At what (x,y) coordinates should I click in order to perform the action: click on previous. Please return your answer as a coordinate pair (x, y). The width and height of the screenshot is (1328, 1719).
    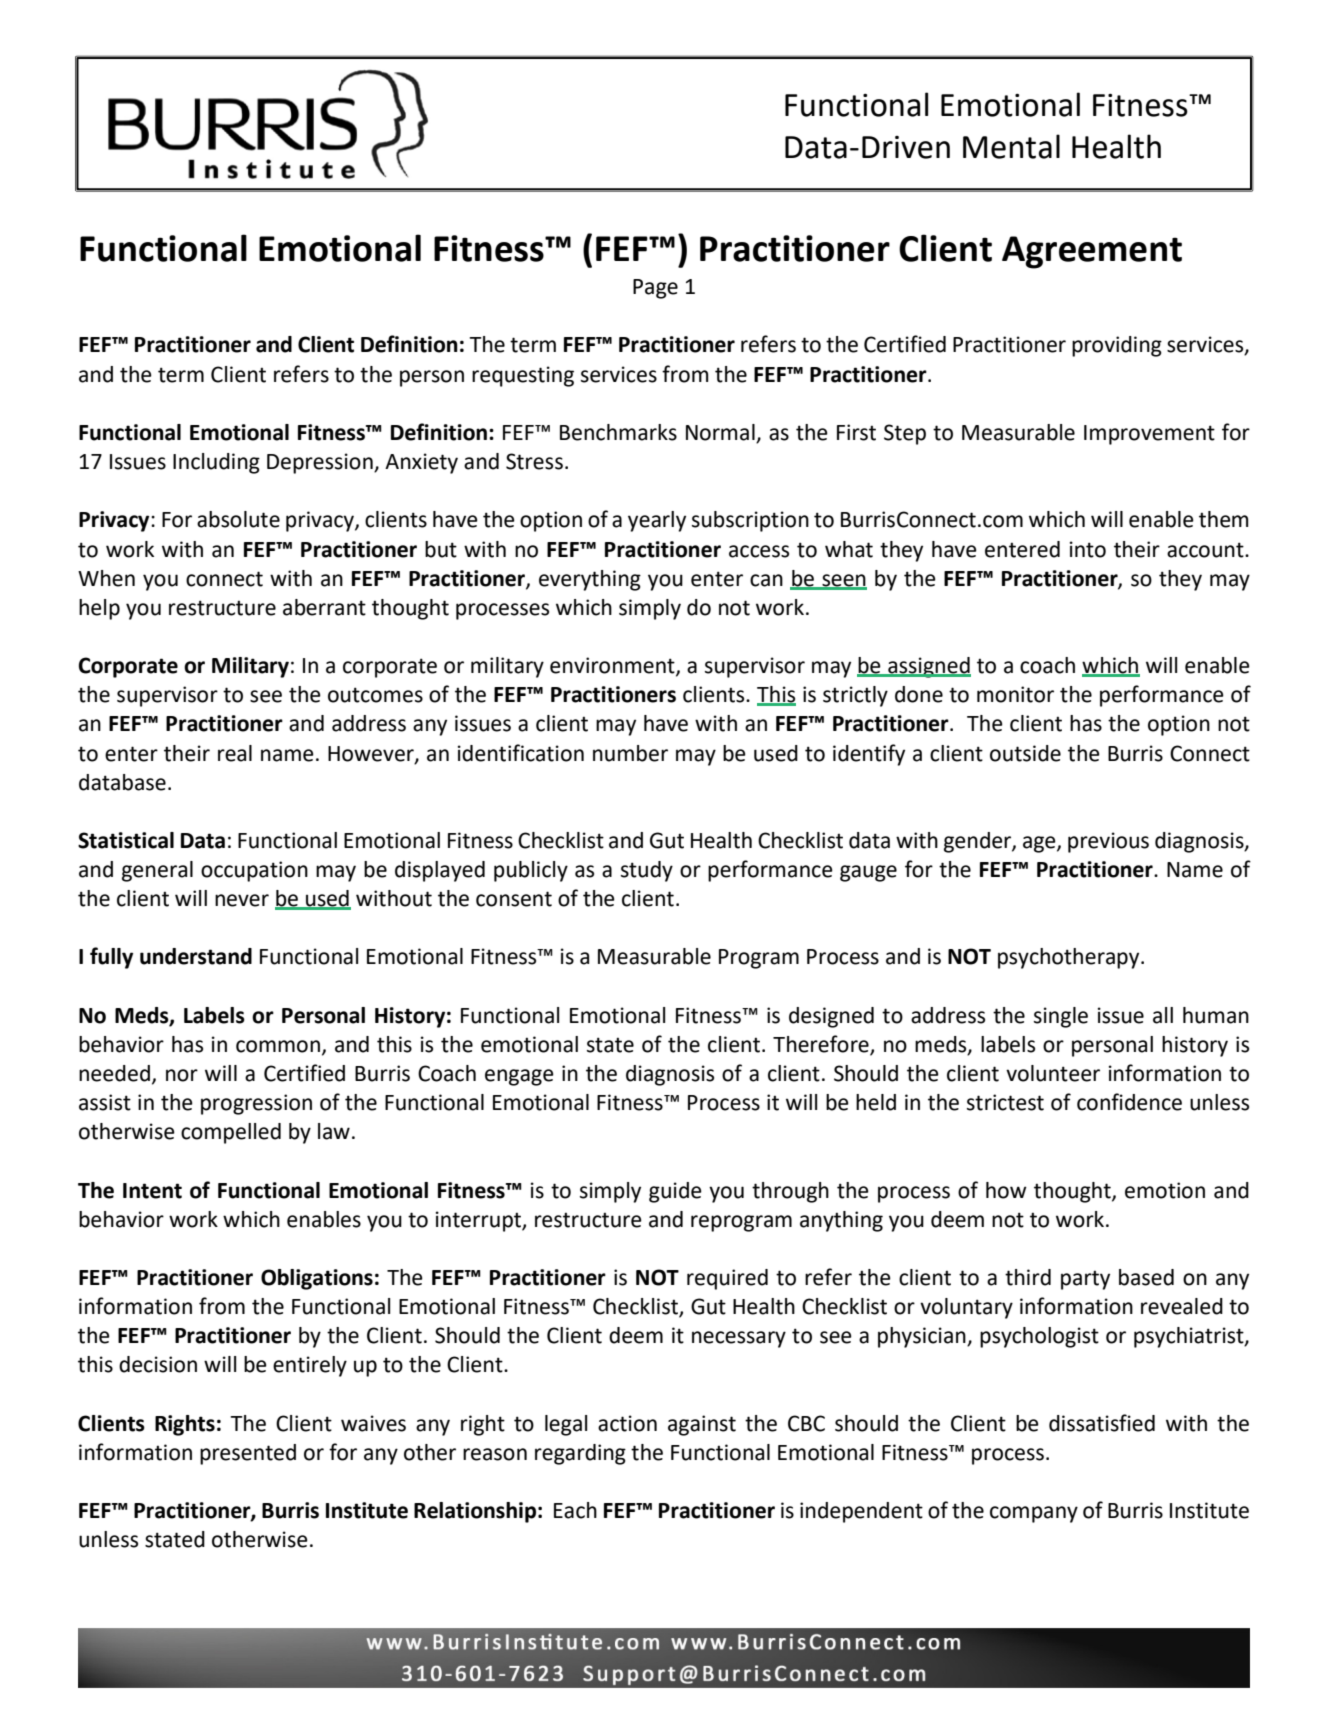
    Looking at the image, I should click on (1108, 842).
